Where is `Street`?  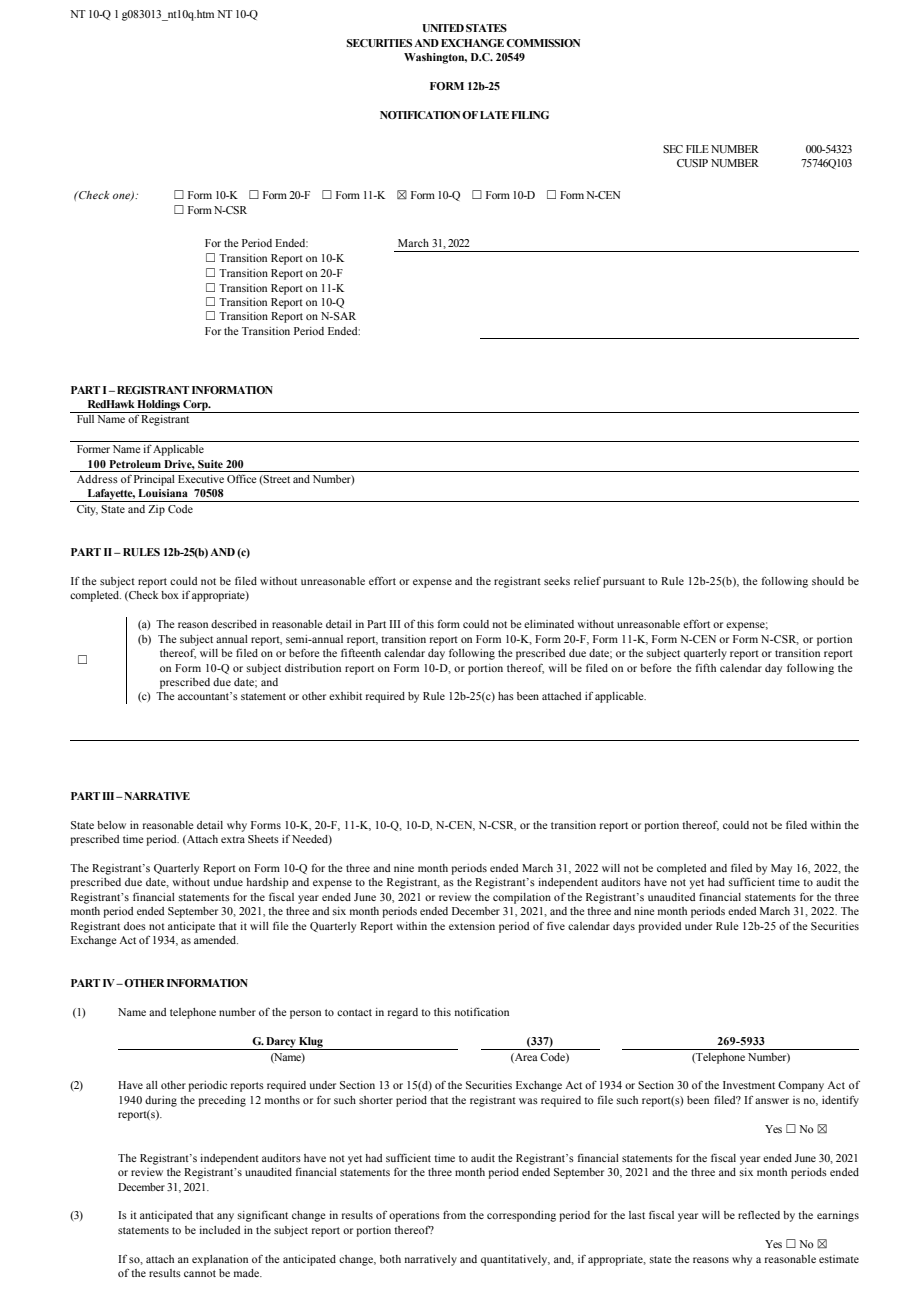
Street is located at coordinates (276, 479).
